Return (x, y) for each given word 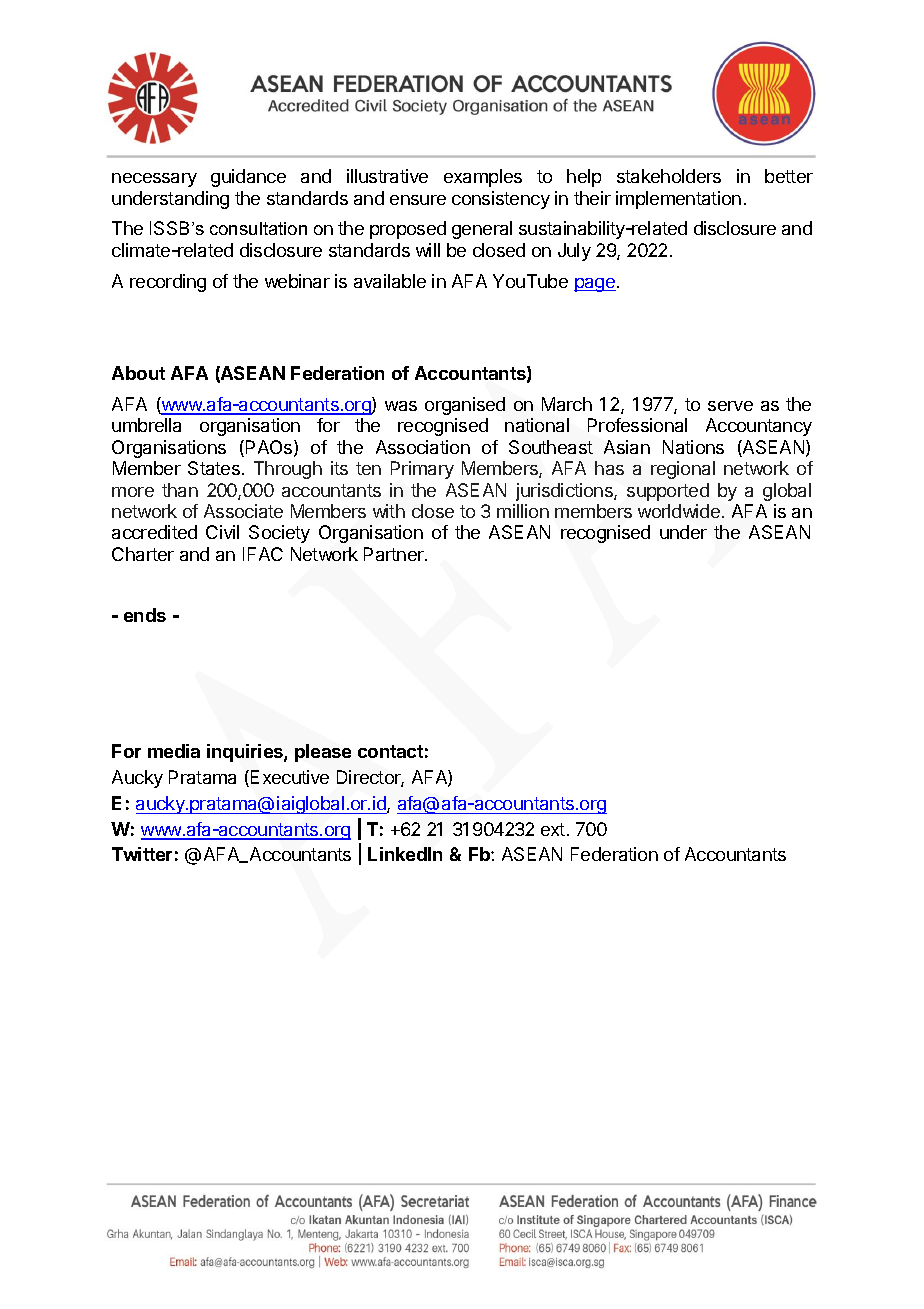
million (523, 511)
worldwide (679, 511)
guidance (248, 178)
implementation (678, 200)
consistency (501, 200)
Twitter (142, 854)
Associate (243, 511)
